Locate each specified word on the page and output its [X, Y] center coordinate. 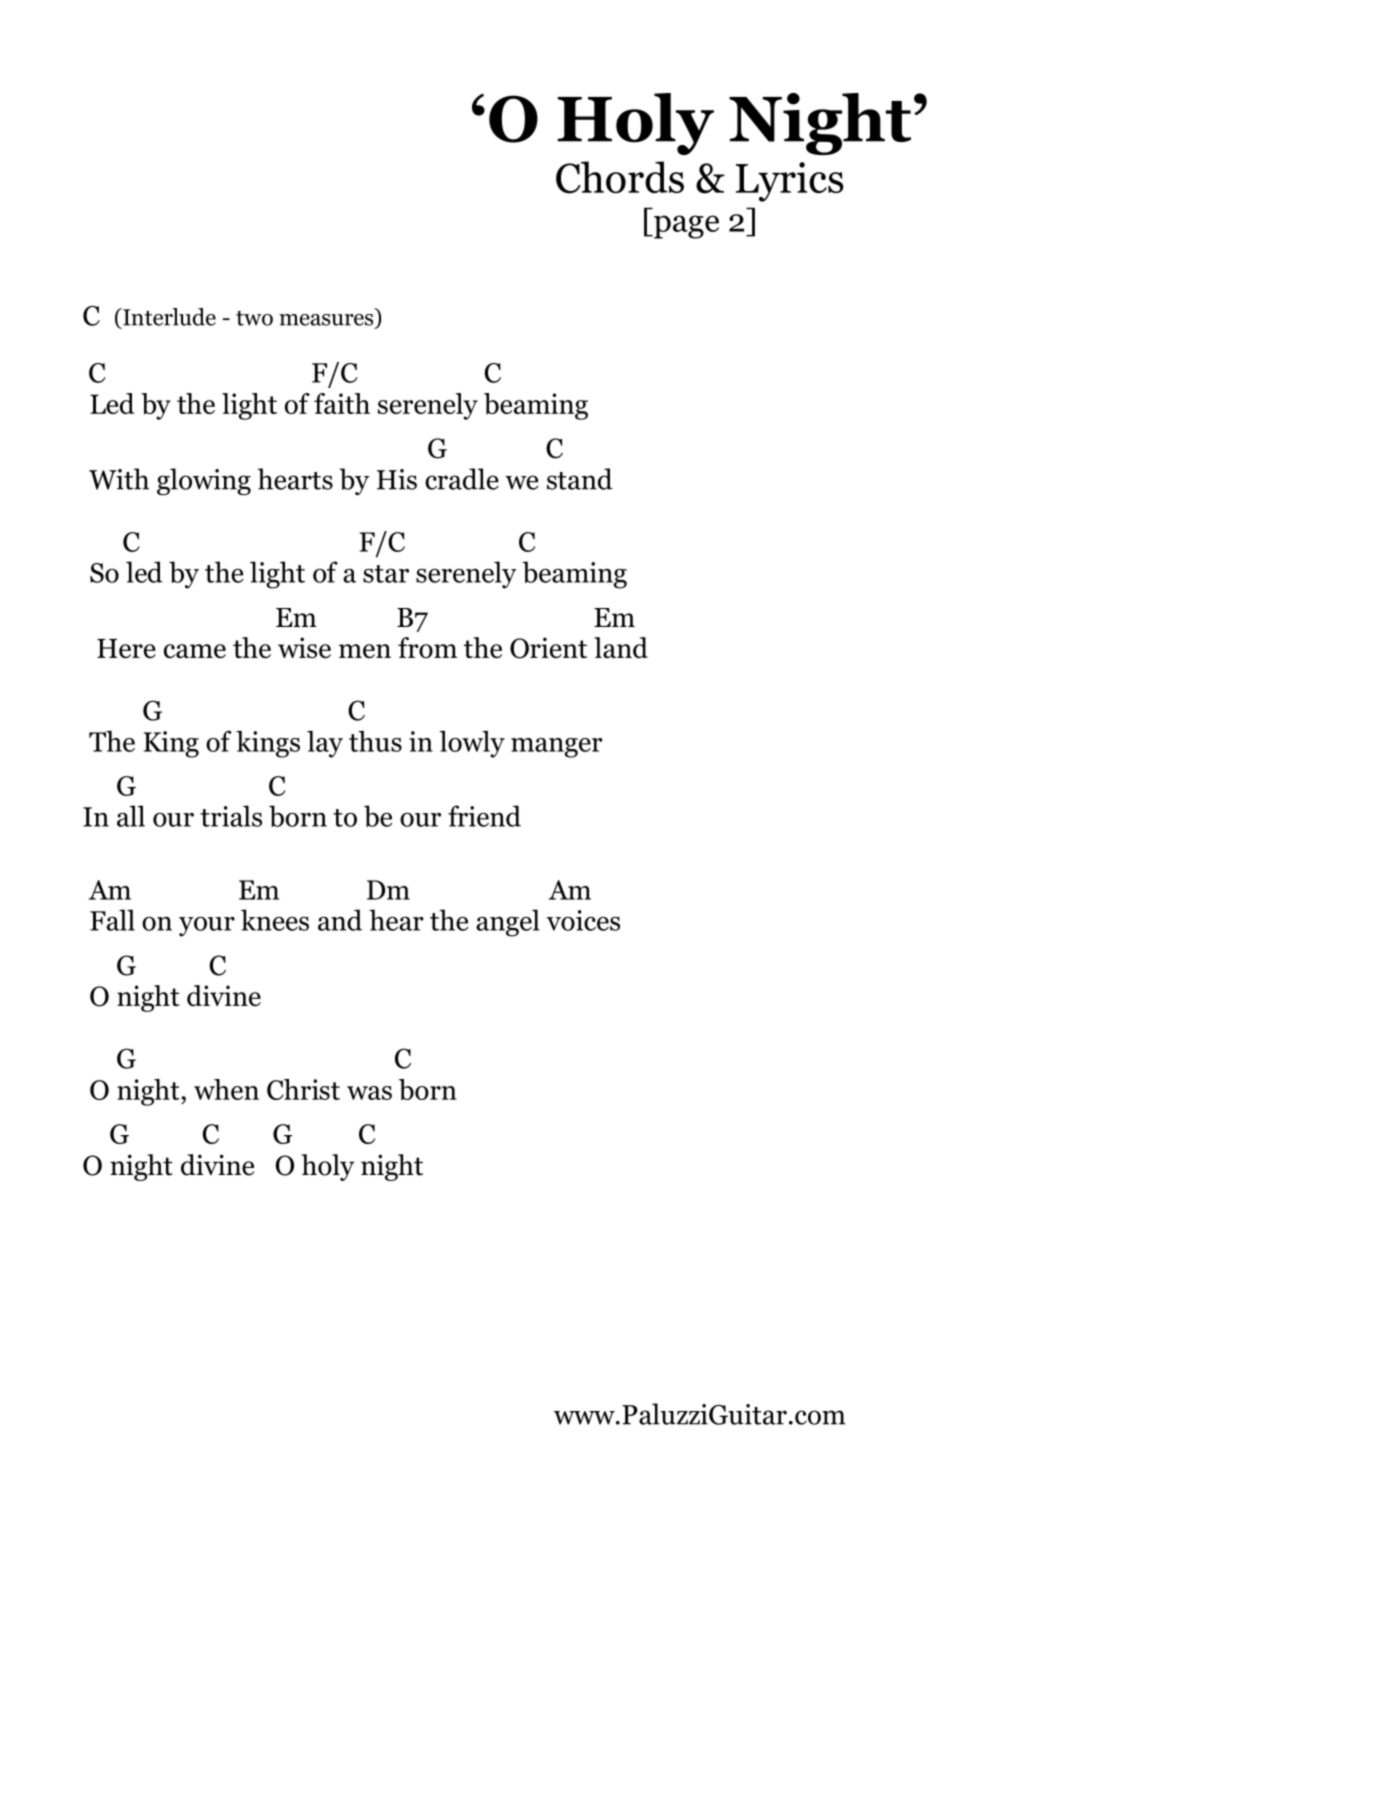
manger [556, 748]
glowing [204, 481]
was [369, 1093]
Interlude [168, 317]
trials [231, 816]
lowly [472, 744]
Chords [620, 177]
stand [580, 479]
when [226, 1089]
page [685, 227]
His [397, 479]
